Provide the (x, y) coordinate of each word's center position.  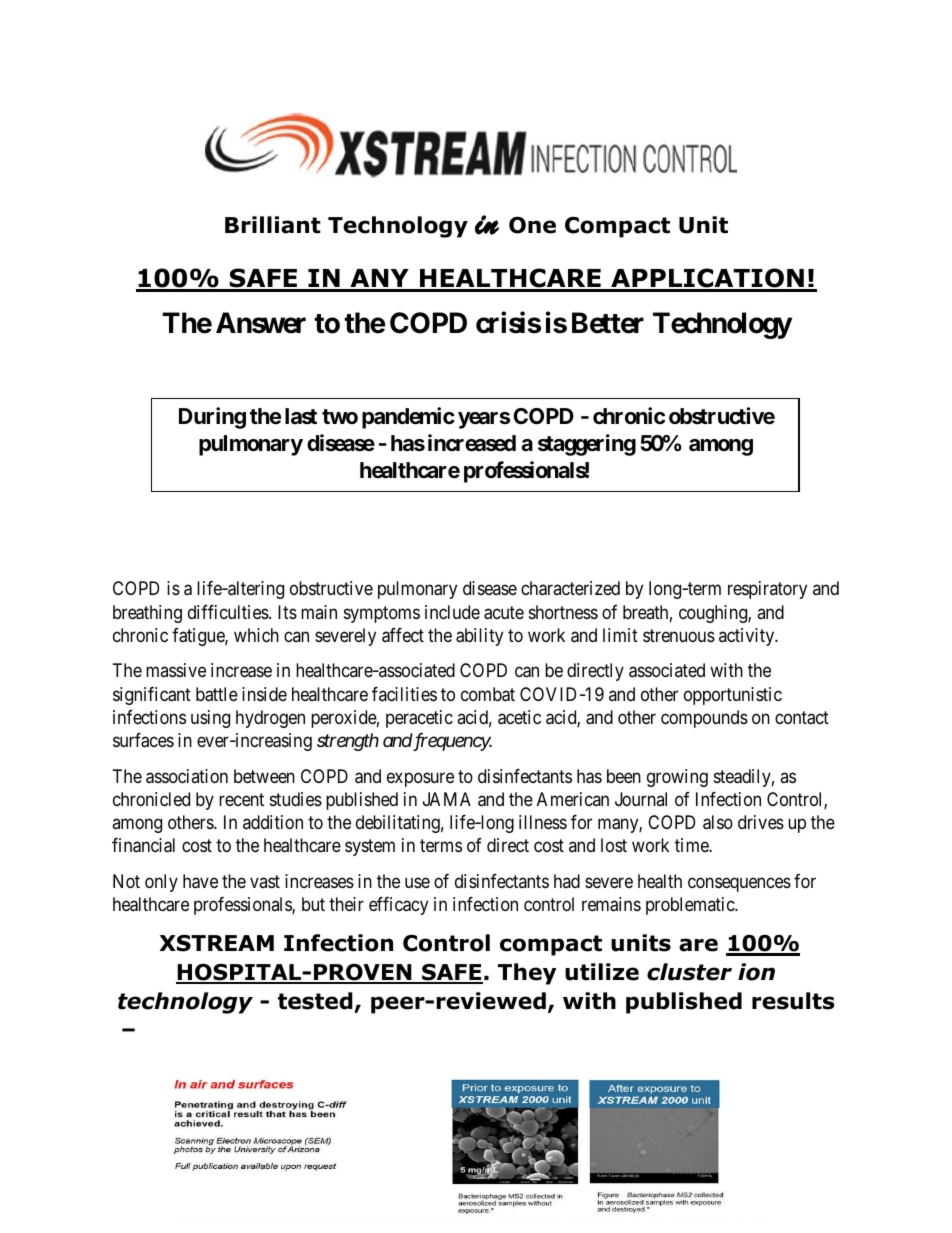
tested (315, 1001)
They (527, 974)
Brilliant (273, 225)
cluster (689, 972)
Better (608, 323)
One (532, 225)
